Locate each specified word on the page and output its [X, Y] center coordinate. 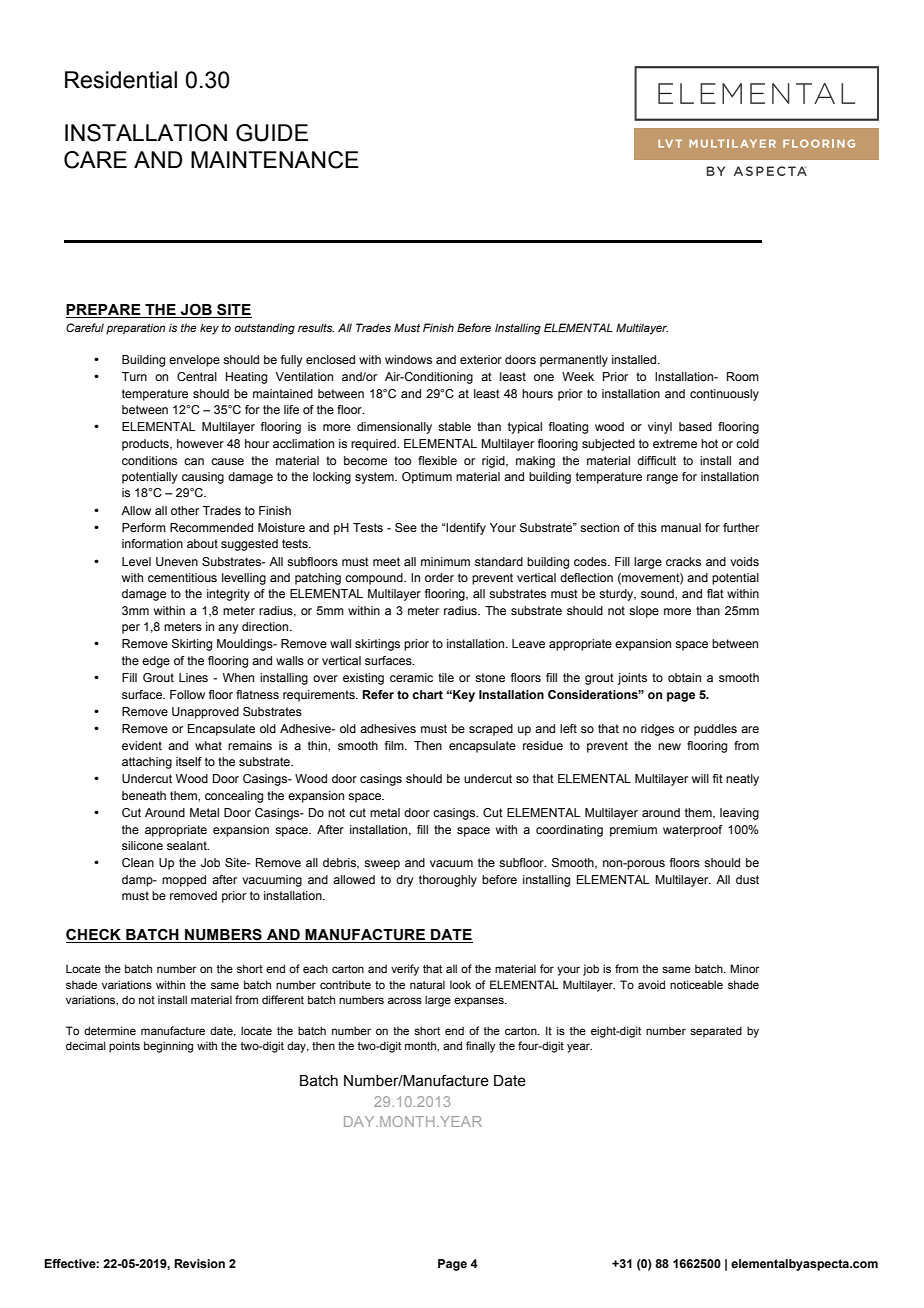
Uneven [177, 561]
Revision [199, 1263]
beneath [144, 795]
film [395, 745]
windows [408, 359]
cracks [683, 561]
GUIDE [272, 133]
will [700, 778]
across [405, 1000]
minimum [445, 561]
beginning [168, 1047]
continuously [724, 395]
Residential [121, 80]
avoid [651, 984]
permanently [574, 361]
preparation [136, 329]
